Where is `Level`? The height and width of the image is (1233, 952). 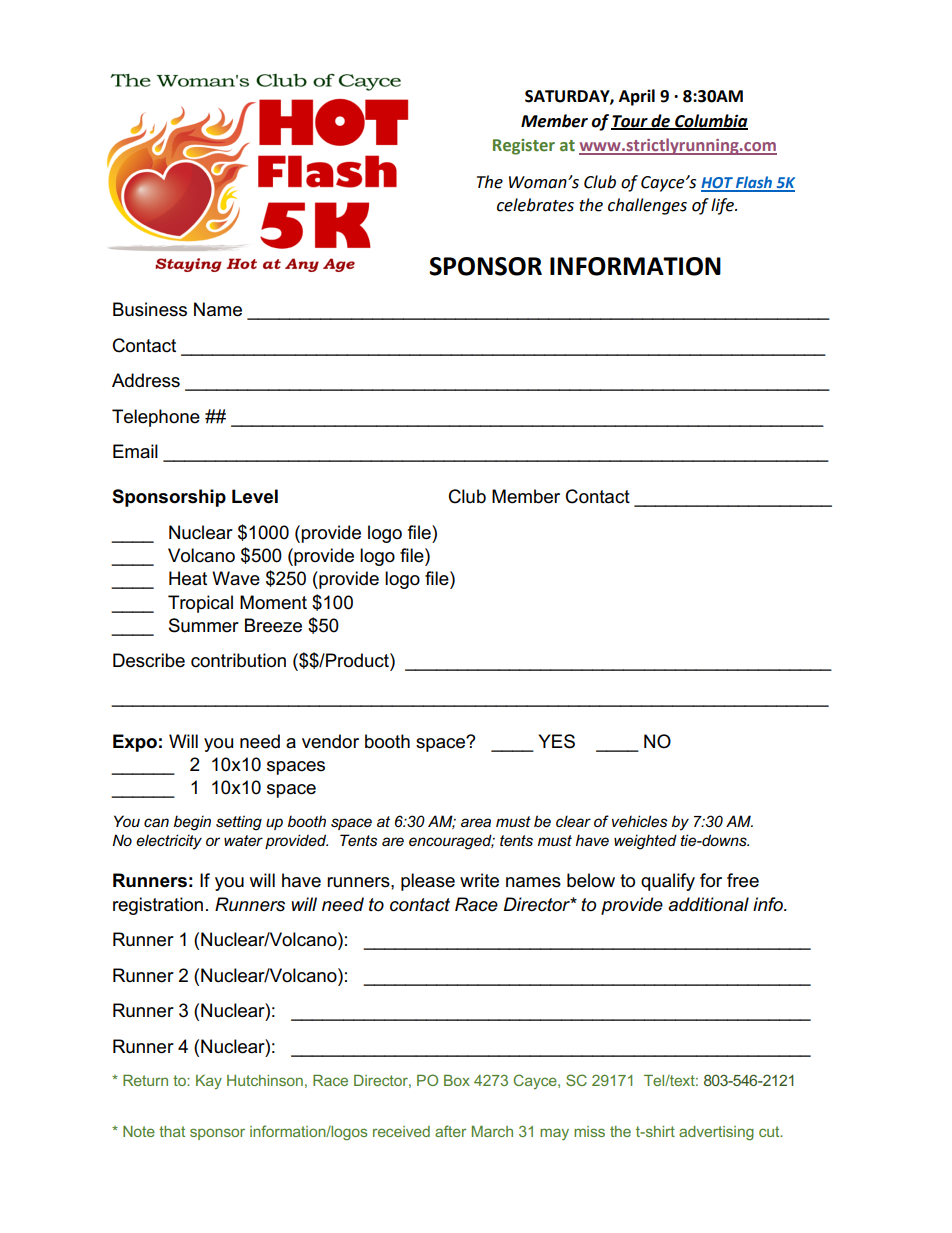 Level is located at coordinates (255, 496).
